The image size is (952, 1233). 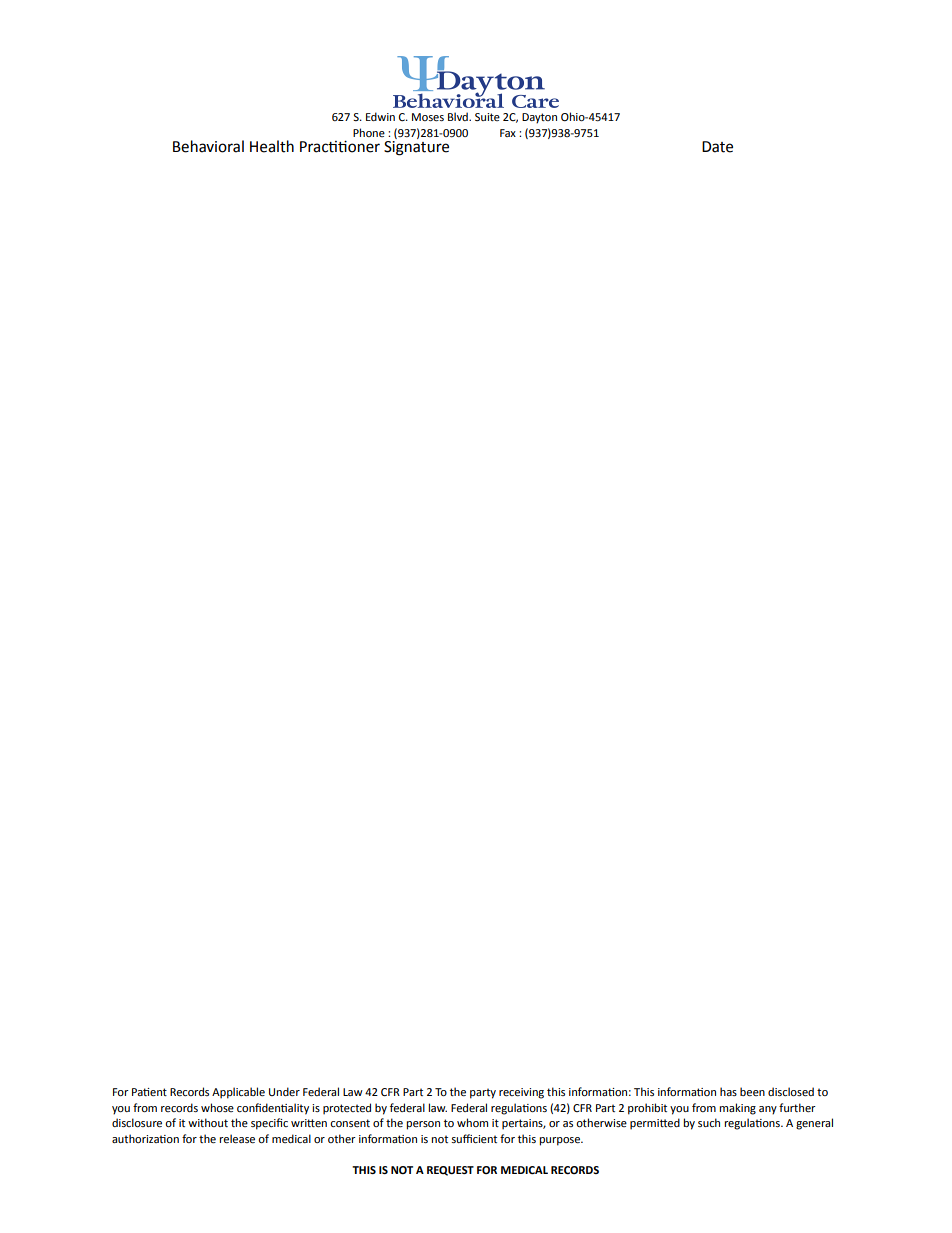 I want to click on Applicable, so click(x=238, y=1093).
